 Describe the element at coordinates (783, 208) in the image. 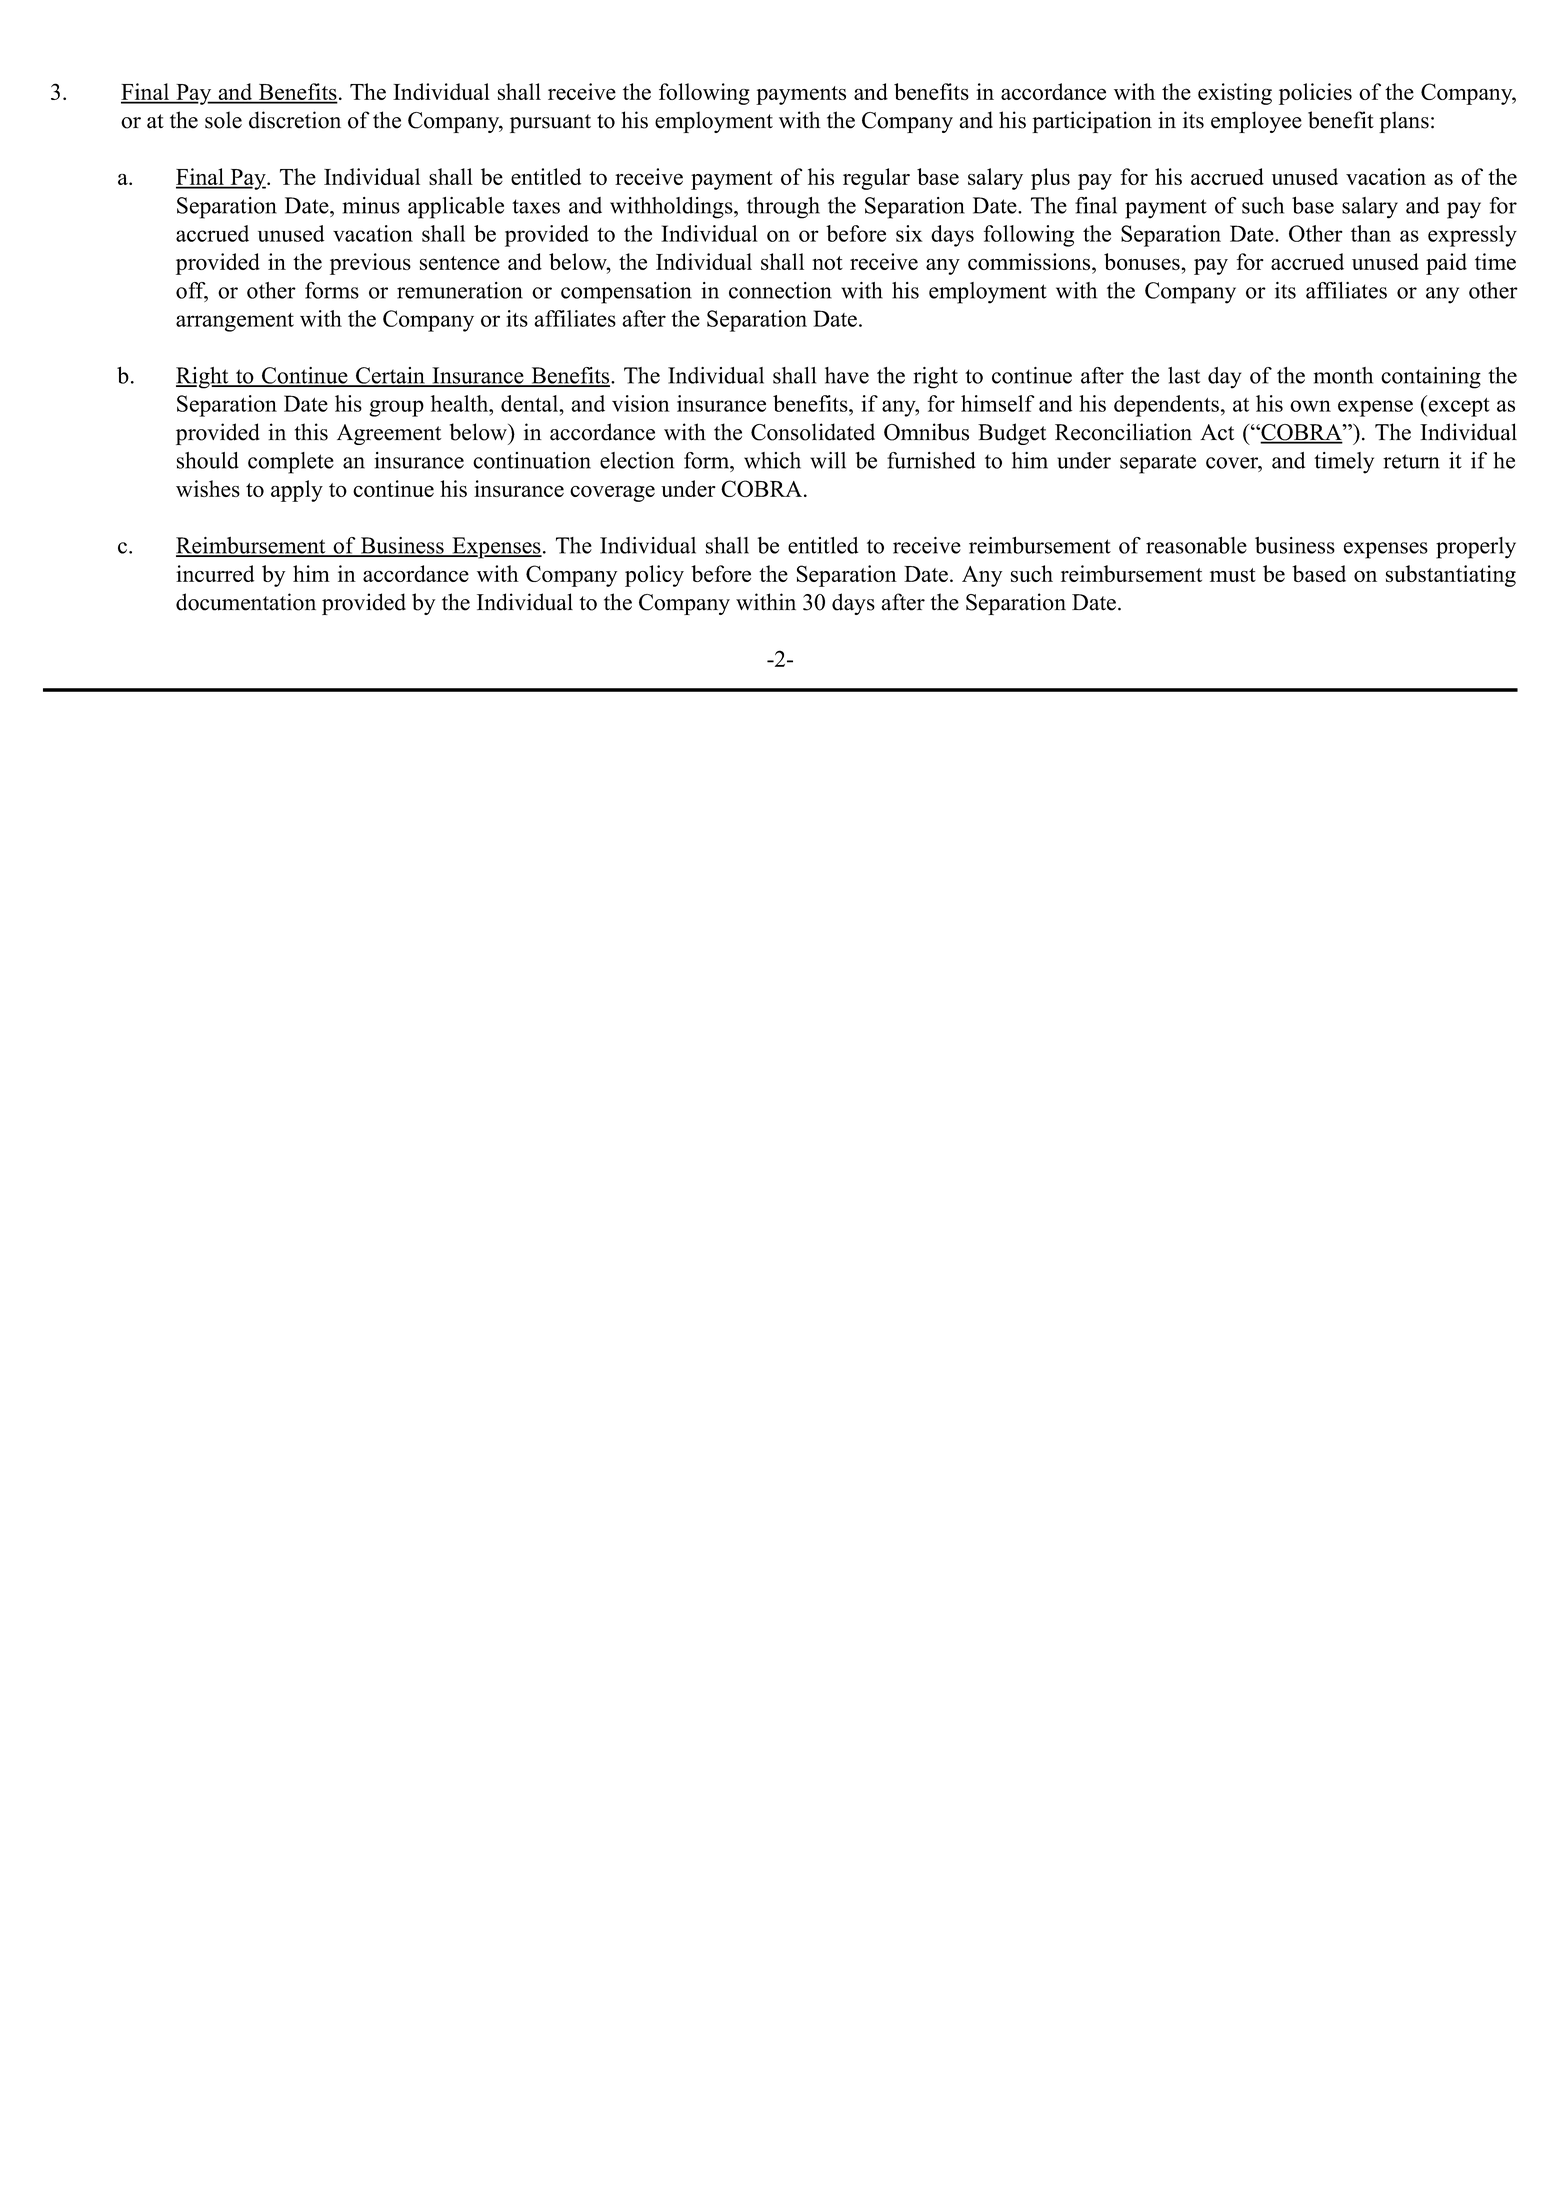

I see `through` at that location.
